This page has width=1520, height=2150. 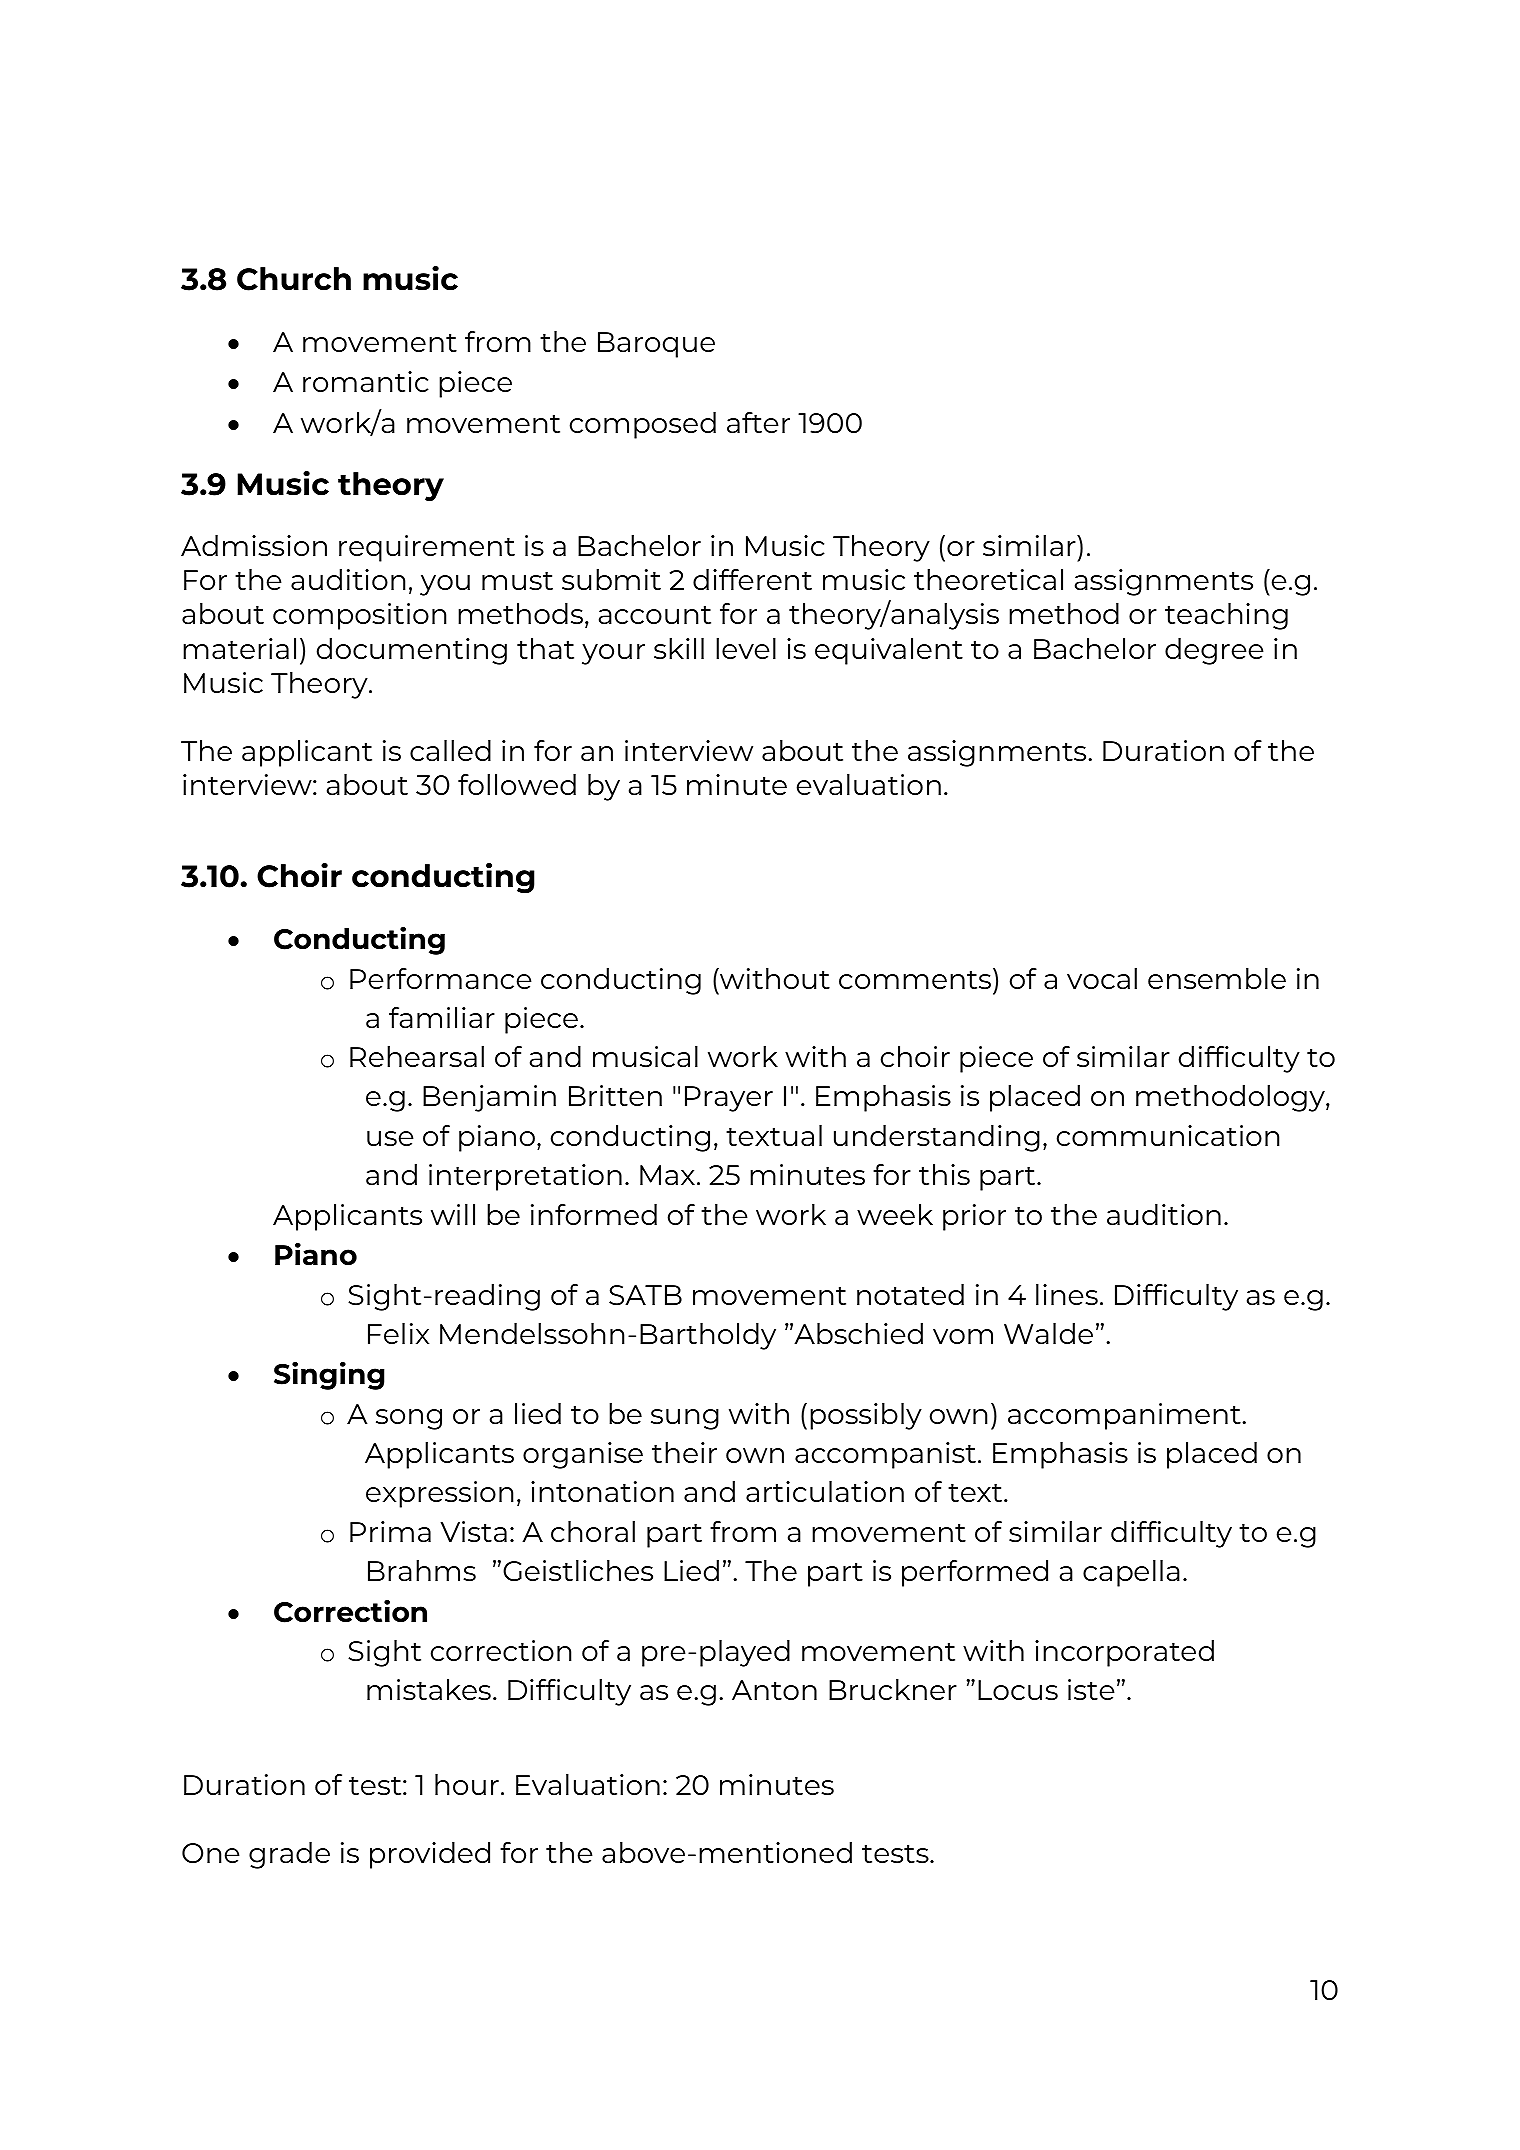 What do you see at coordinates (289, 1855) in the page?
I see `grade` at bounding box center [289, 1855].
